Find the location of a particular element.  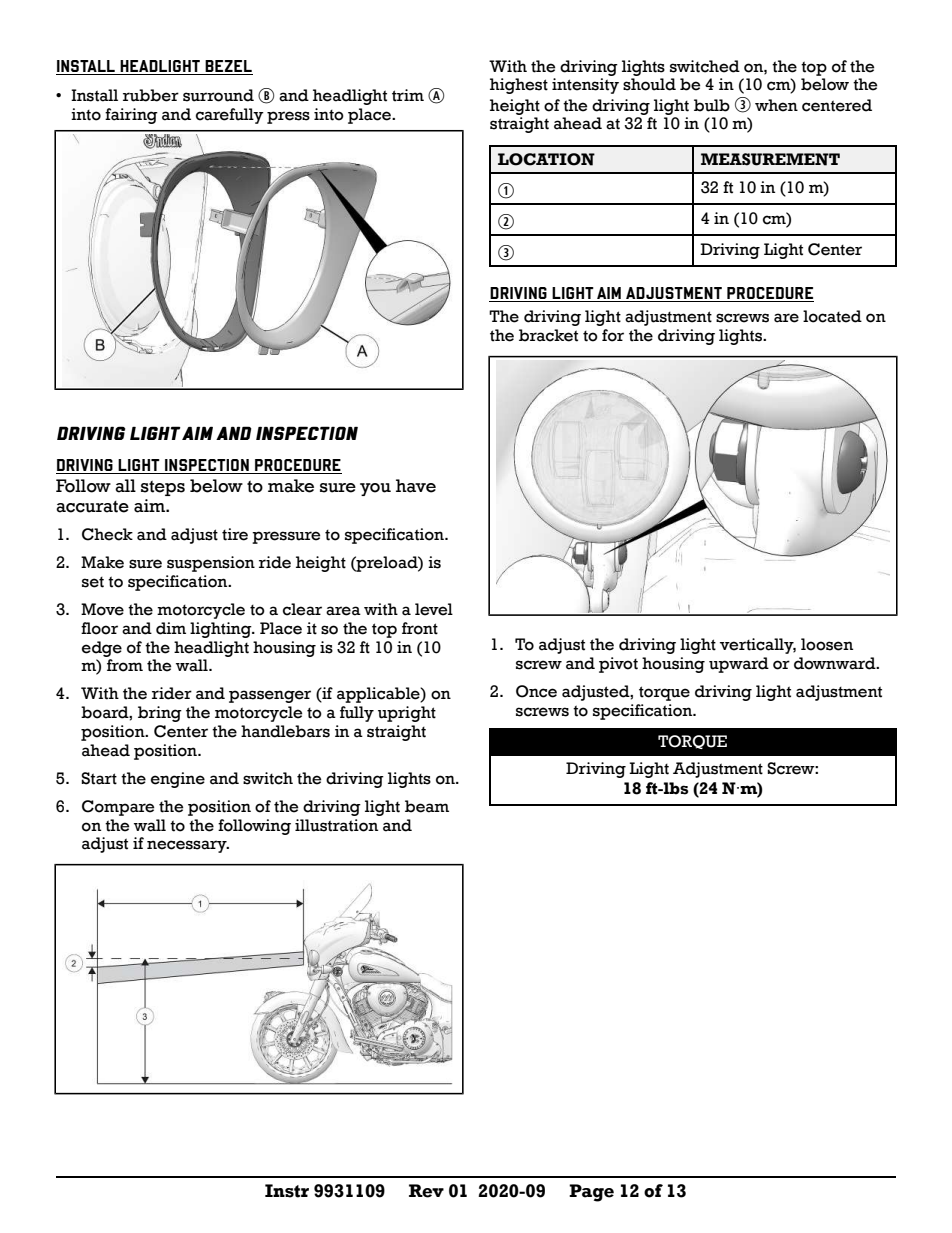

rubber is located at coordinates (151, 95).
